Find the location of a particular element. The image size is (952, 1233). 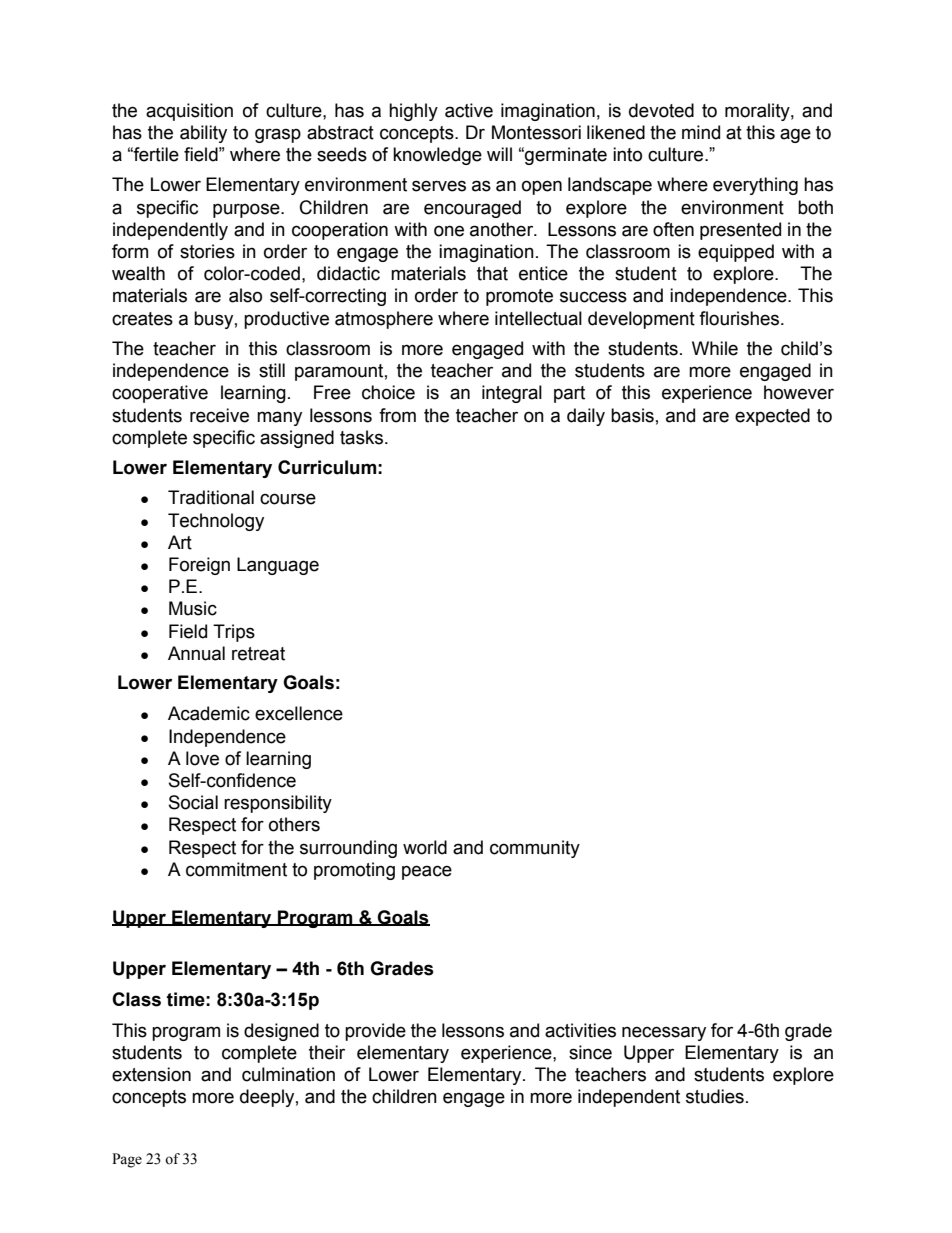

commitment is located at coordinates (236, 869).
